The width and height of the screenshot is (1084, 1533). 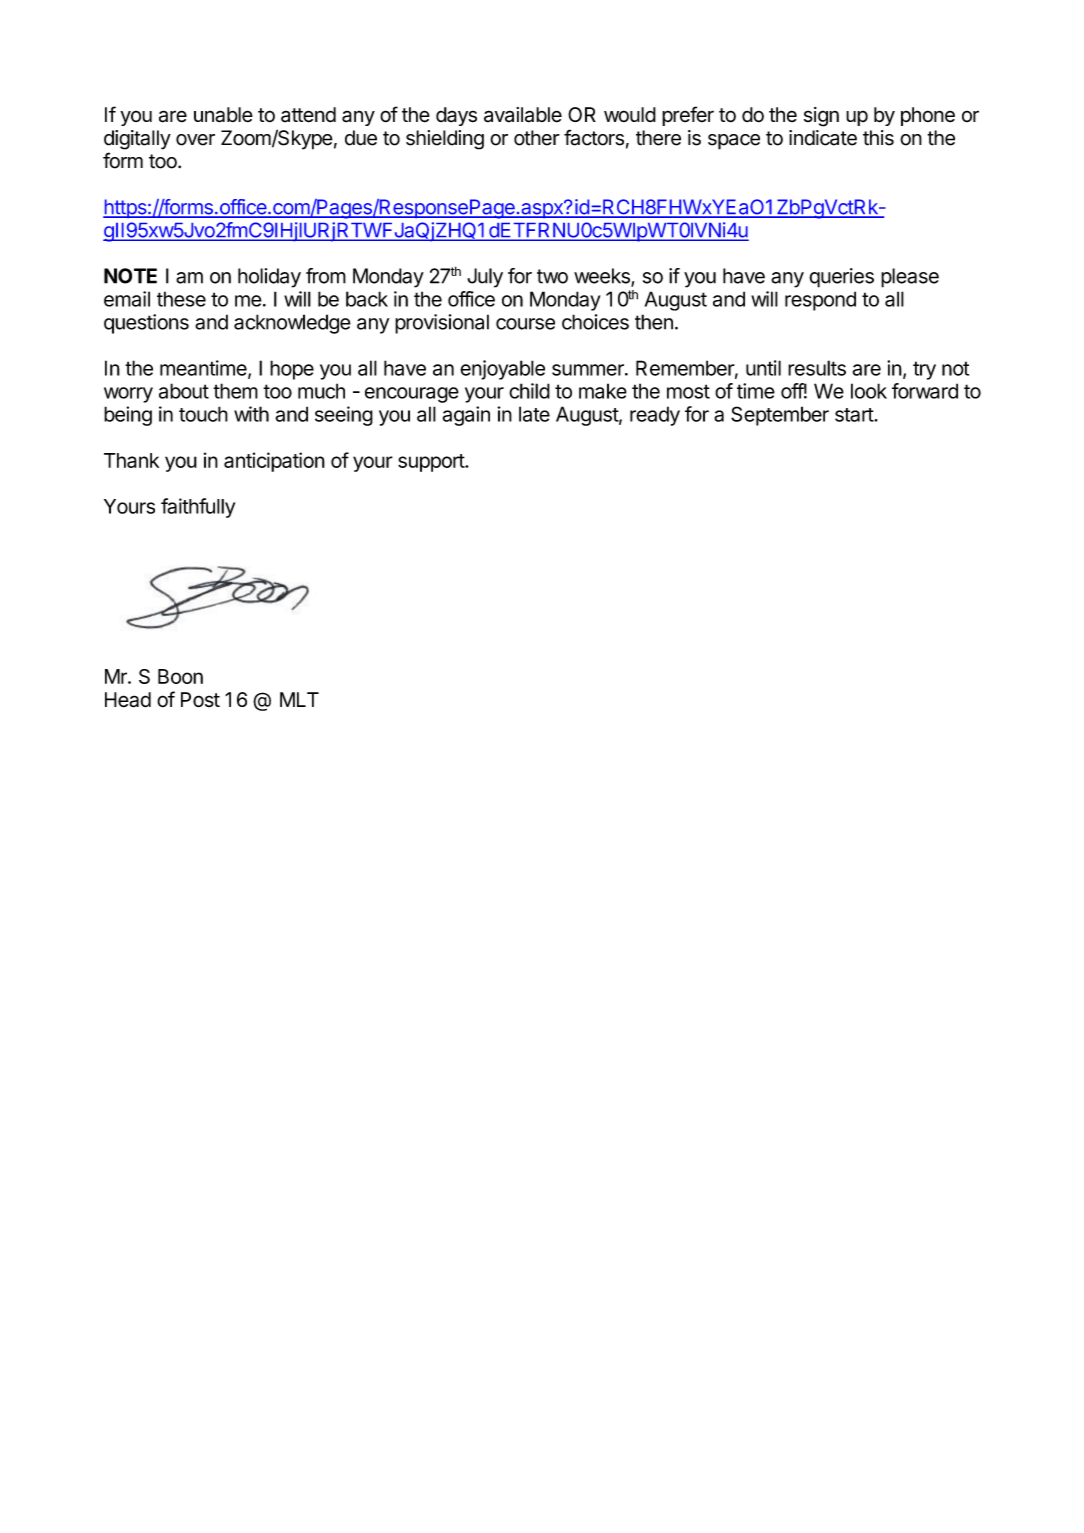 I want to click on Post, so click(x=200, y=700).
